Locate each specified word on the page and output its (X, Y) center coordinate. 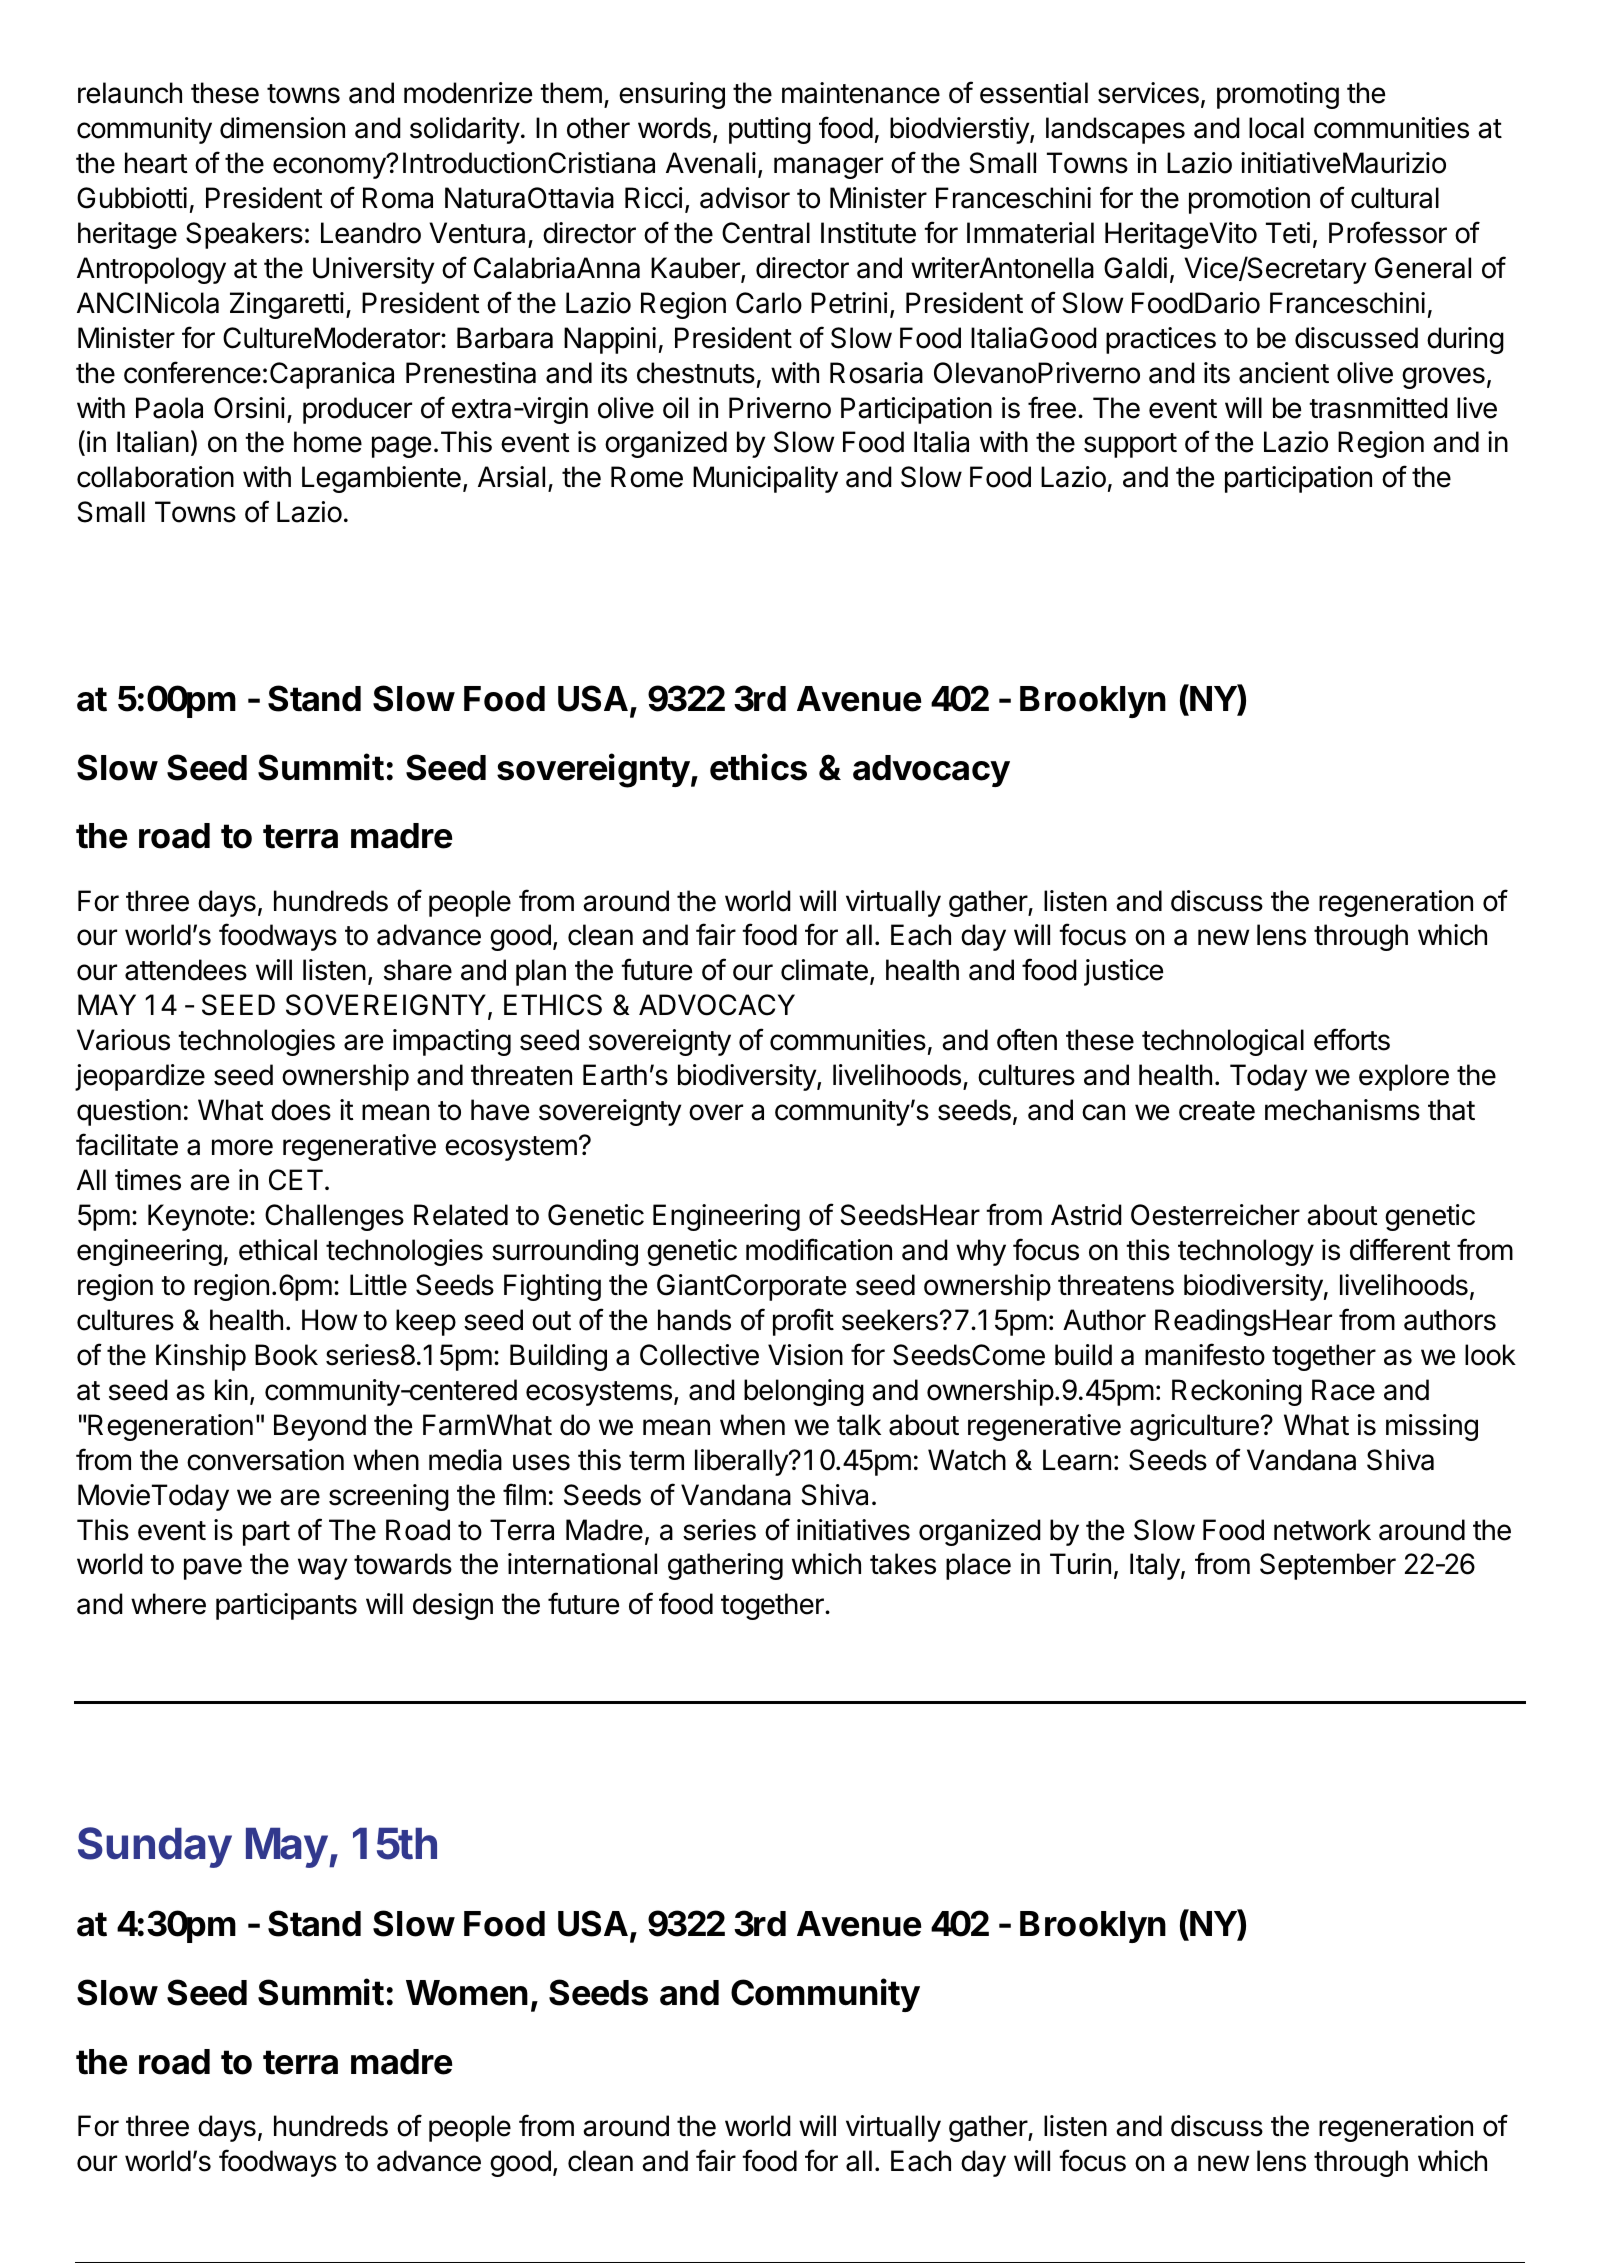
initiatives (853, 1530)
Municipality (765, 479)
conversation (265, 1460)
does (301, 1110)
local (1276, 128)
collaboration (155, 477)
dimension (282, 128)
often (1027, 1039)
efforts (1352, 1039)
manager (828, 168)
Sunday (155, 1847)
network (1322, 1530)
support (1130, 445)
